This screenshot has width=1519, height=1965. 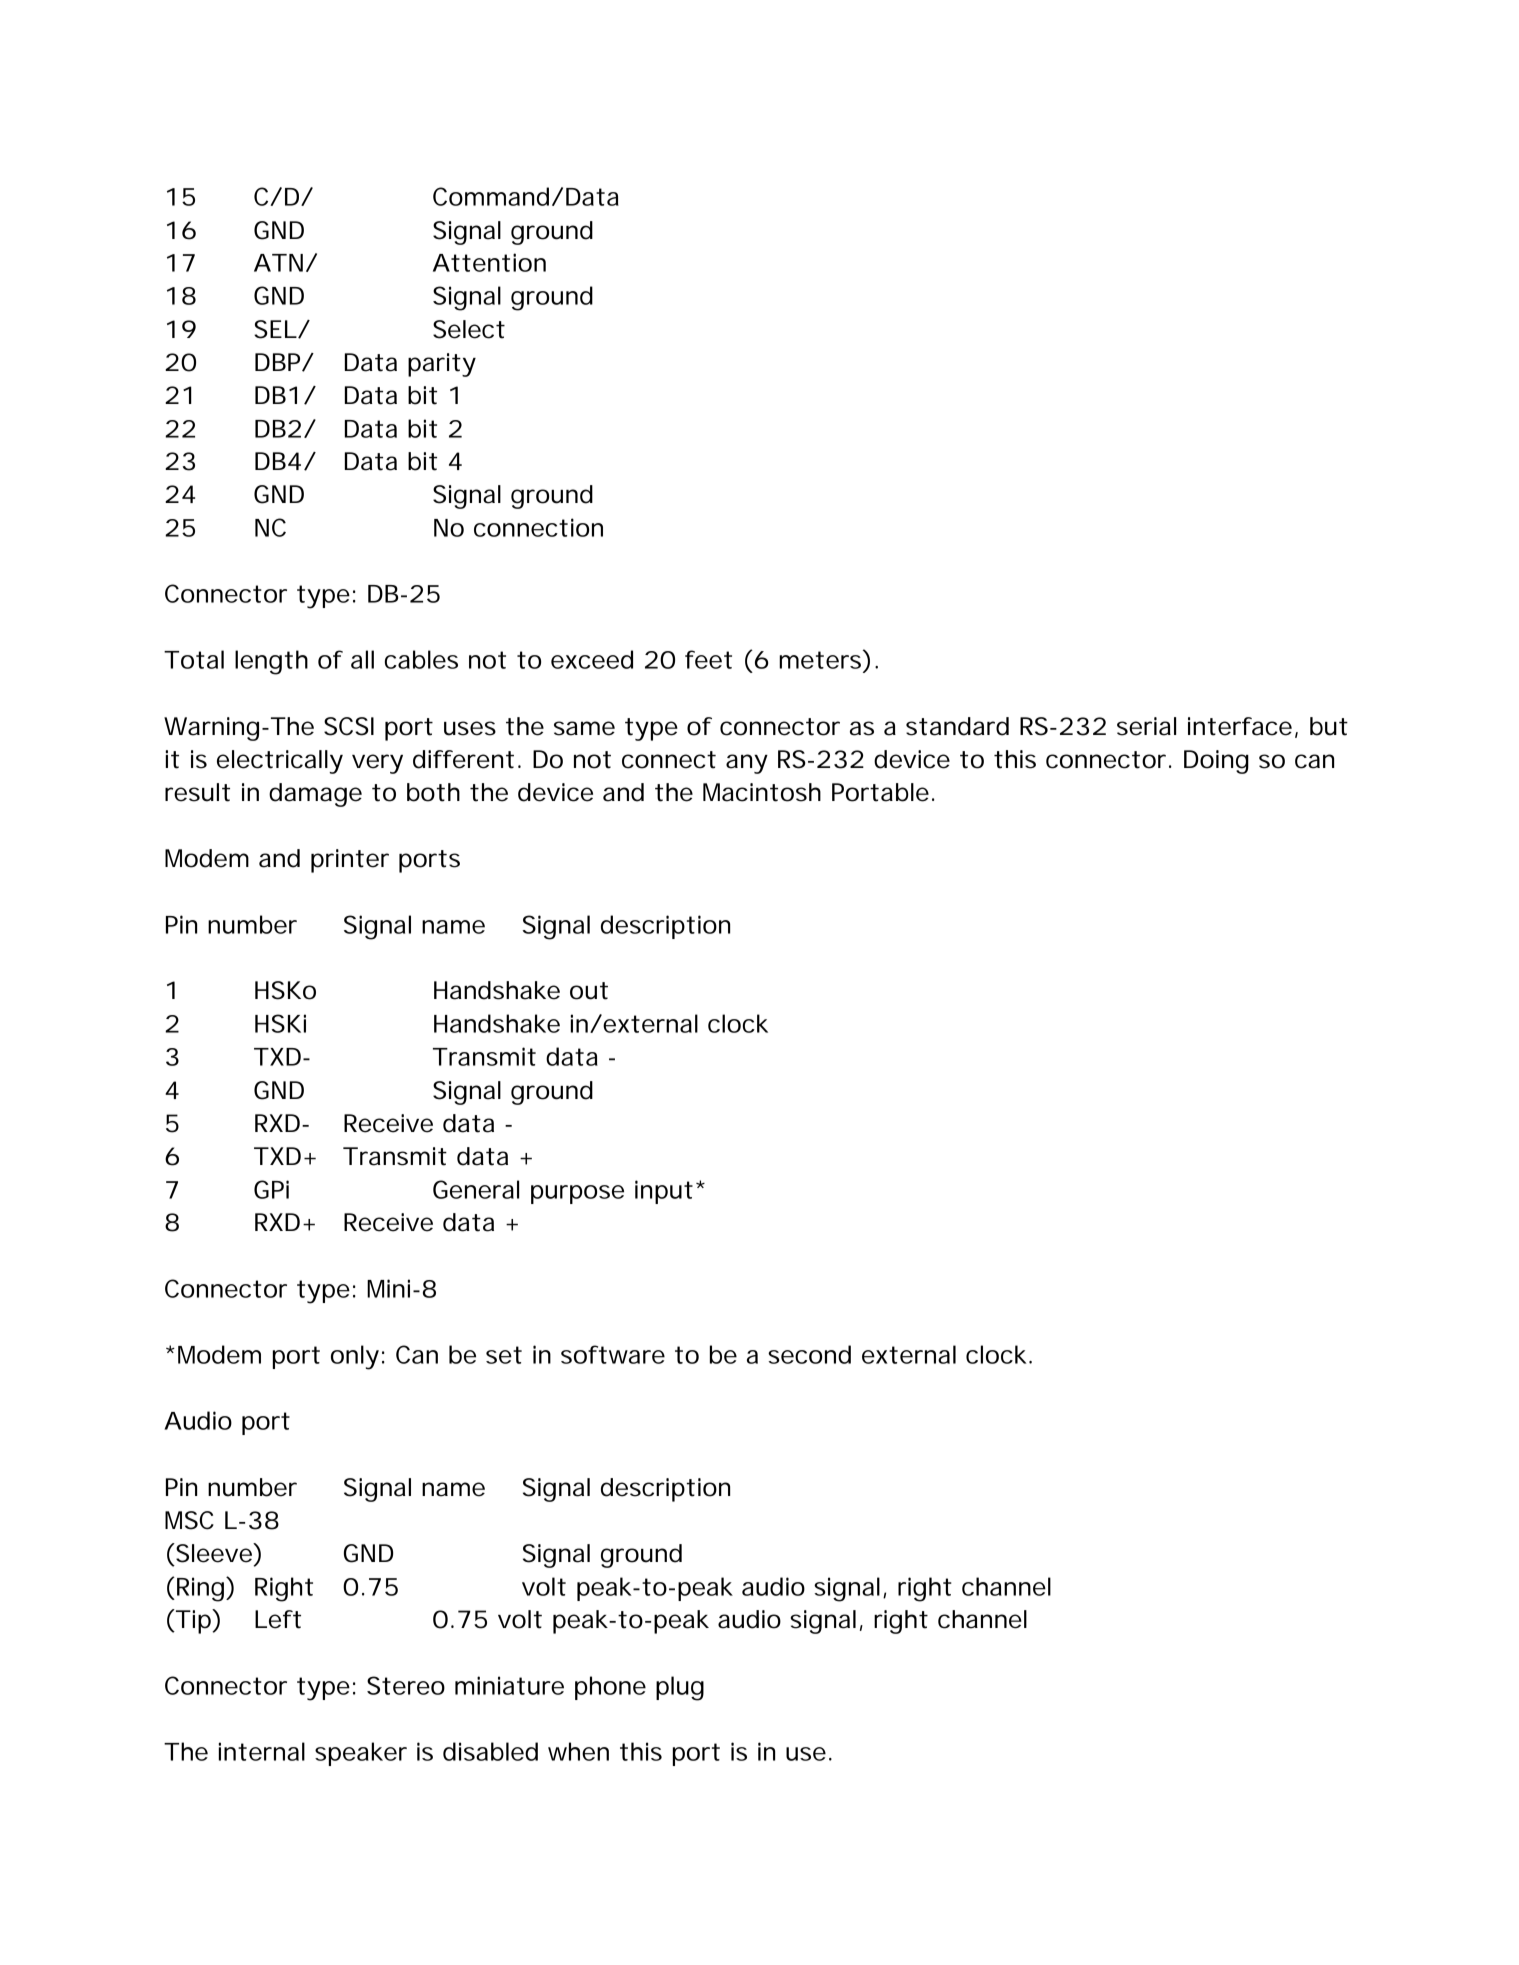 What do you see at coordinates (406, 1685) in the screenshot?
I see `Stereo` at bounding box center [406, 1685].
